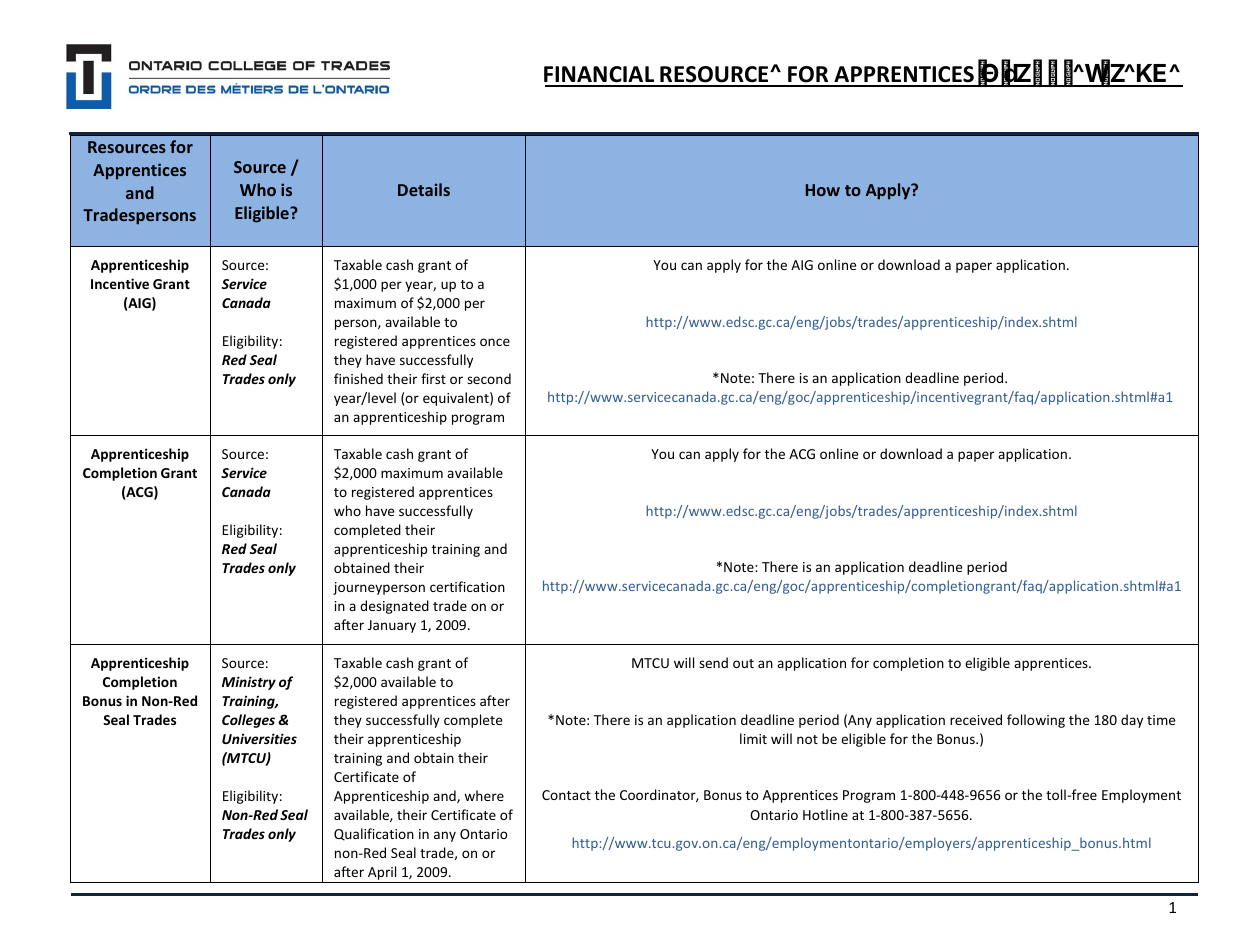 The image size is (1233, 952). I want to click on finished, so click(358, 378).
